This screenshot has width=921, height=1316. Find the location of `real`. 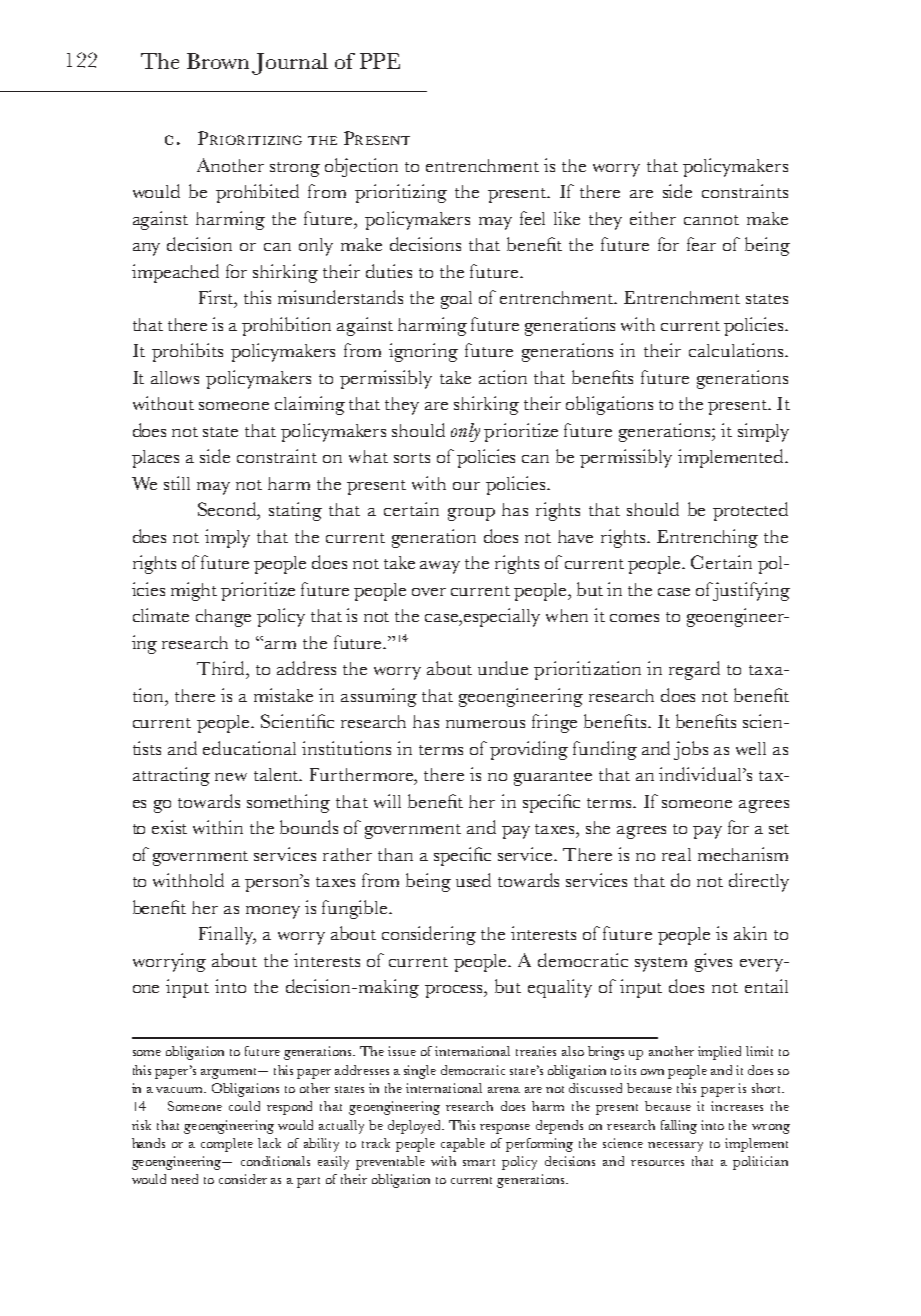

real is located at coordinates (676, 854).
